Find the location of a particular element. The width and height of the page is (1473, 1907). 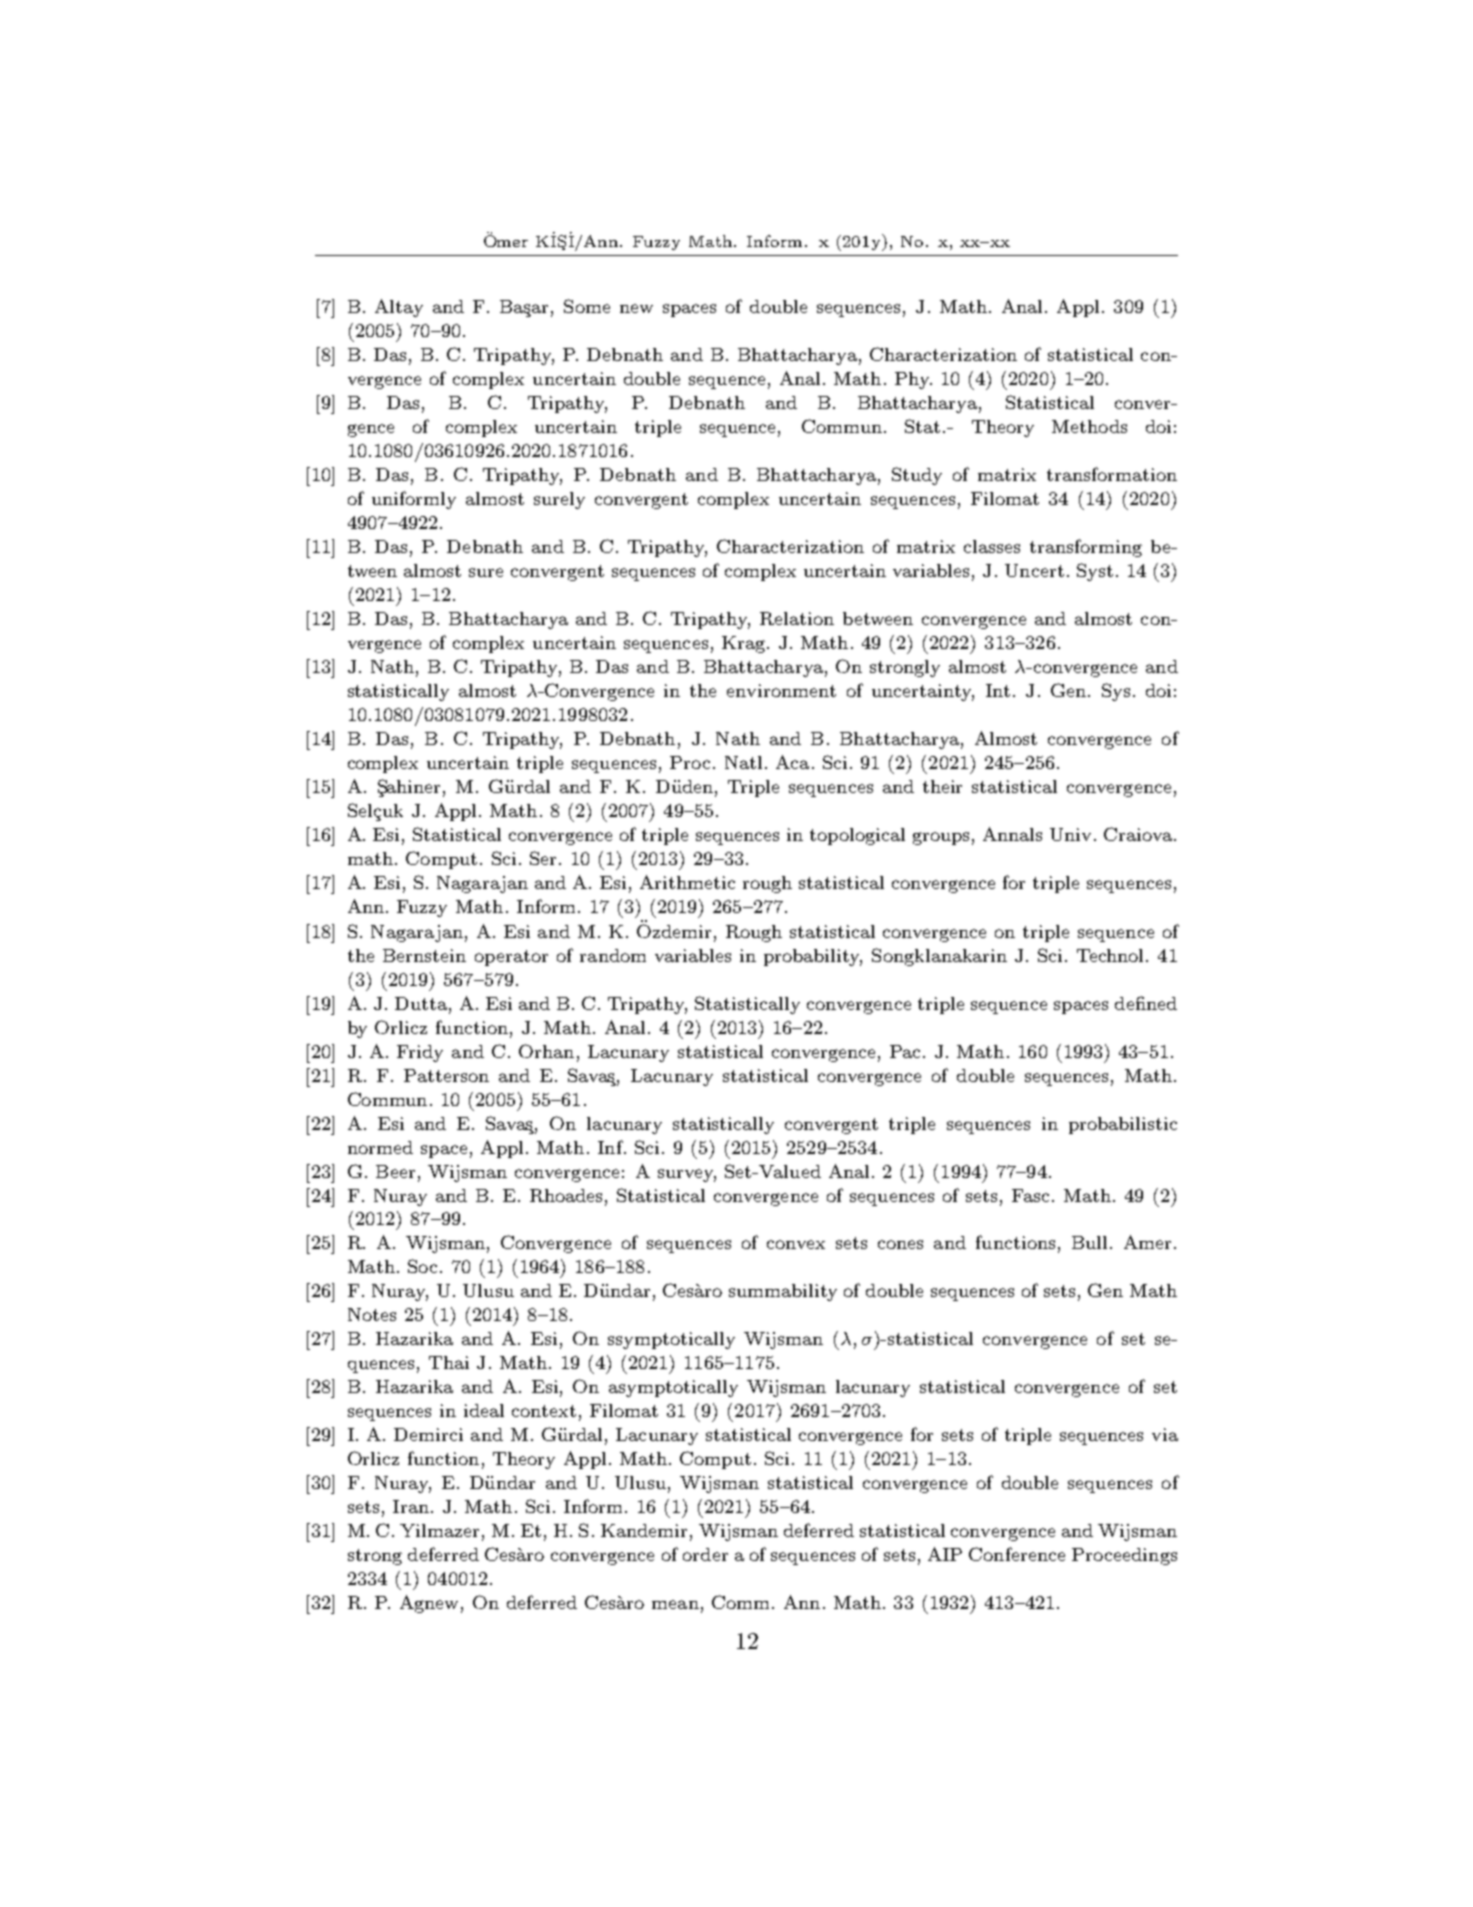

Arithmetic is located at coordinates (687, 882).
